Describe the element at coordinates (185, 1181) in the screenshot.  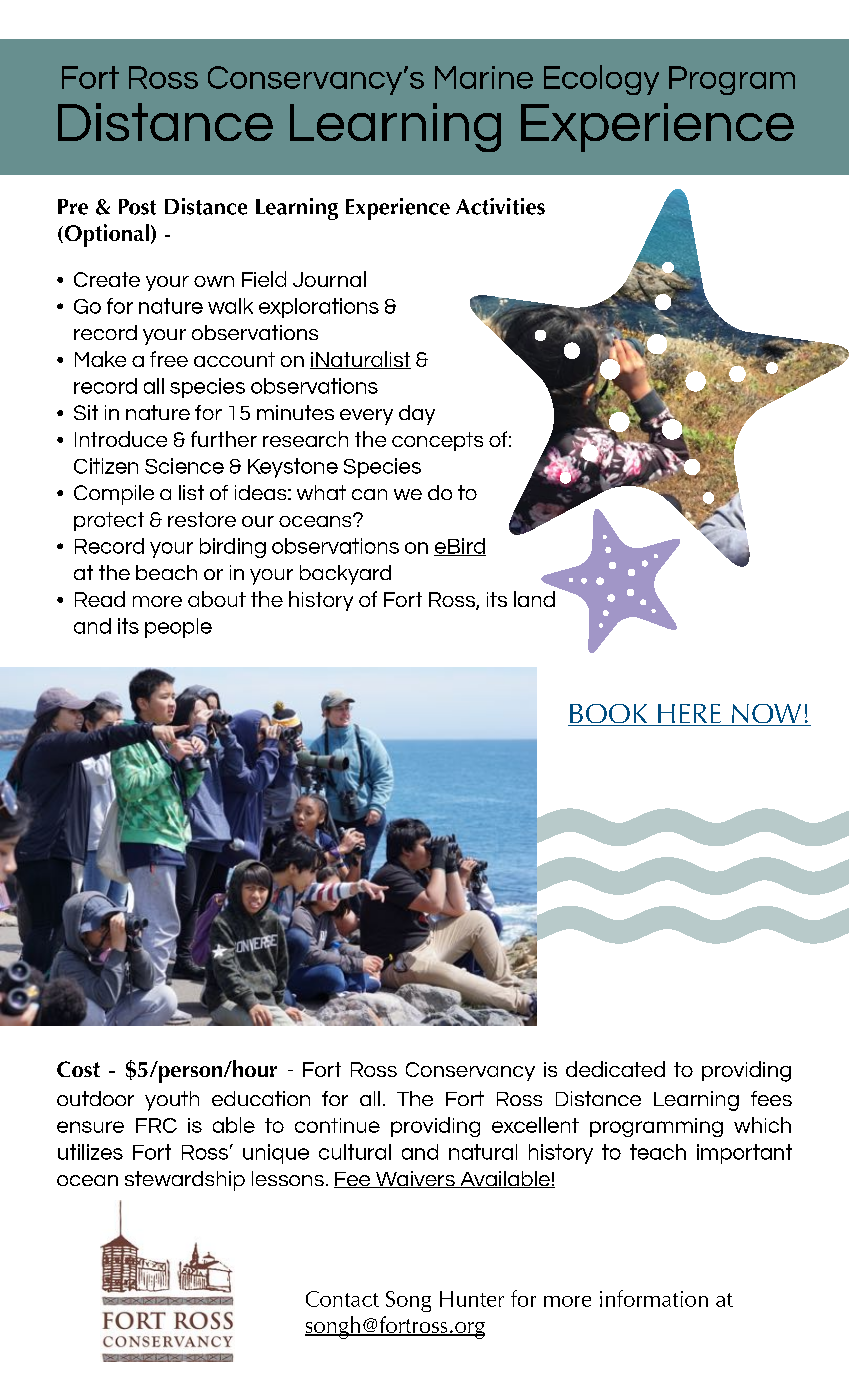
I see `stewardship` at that location.
